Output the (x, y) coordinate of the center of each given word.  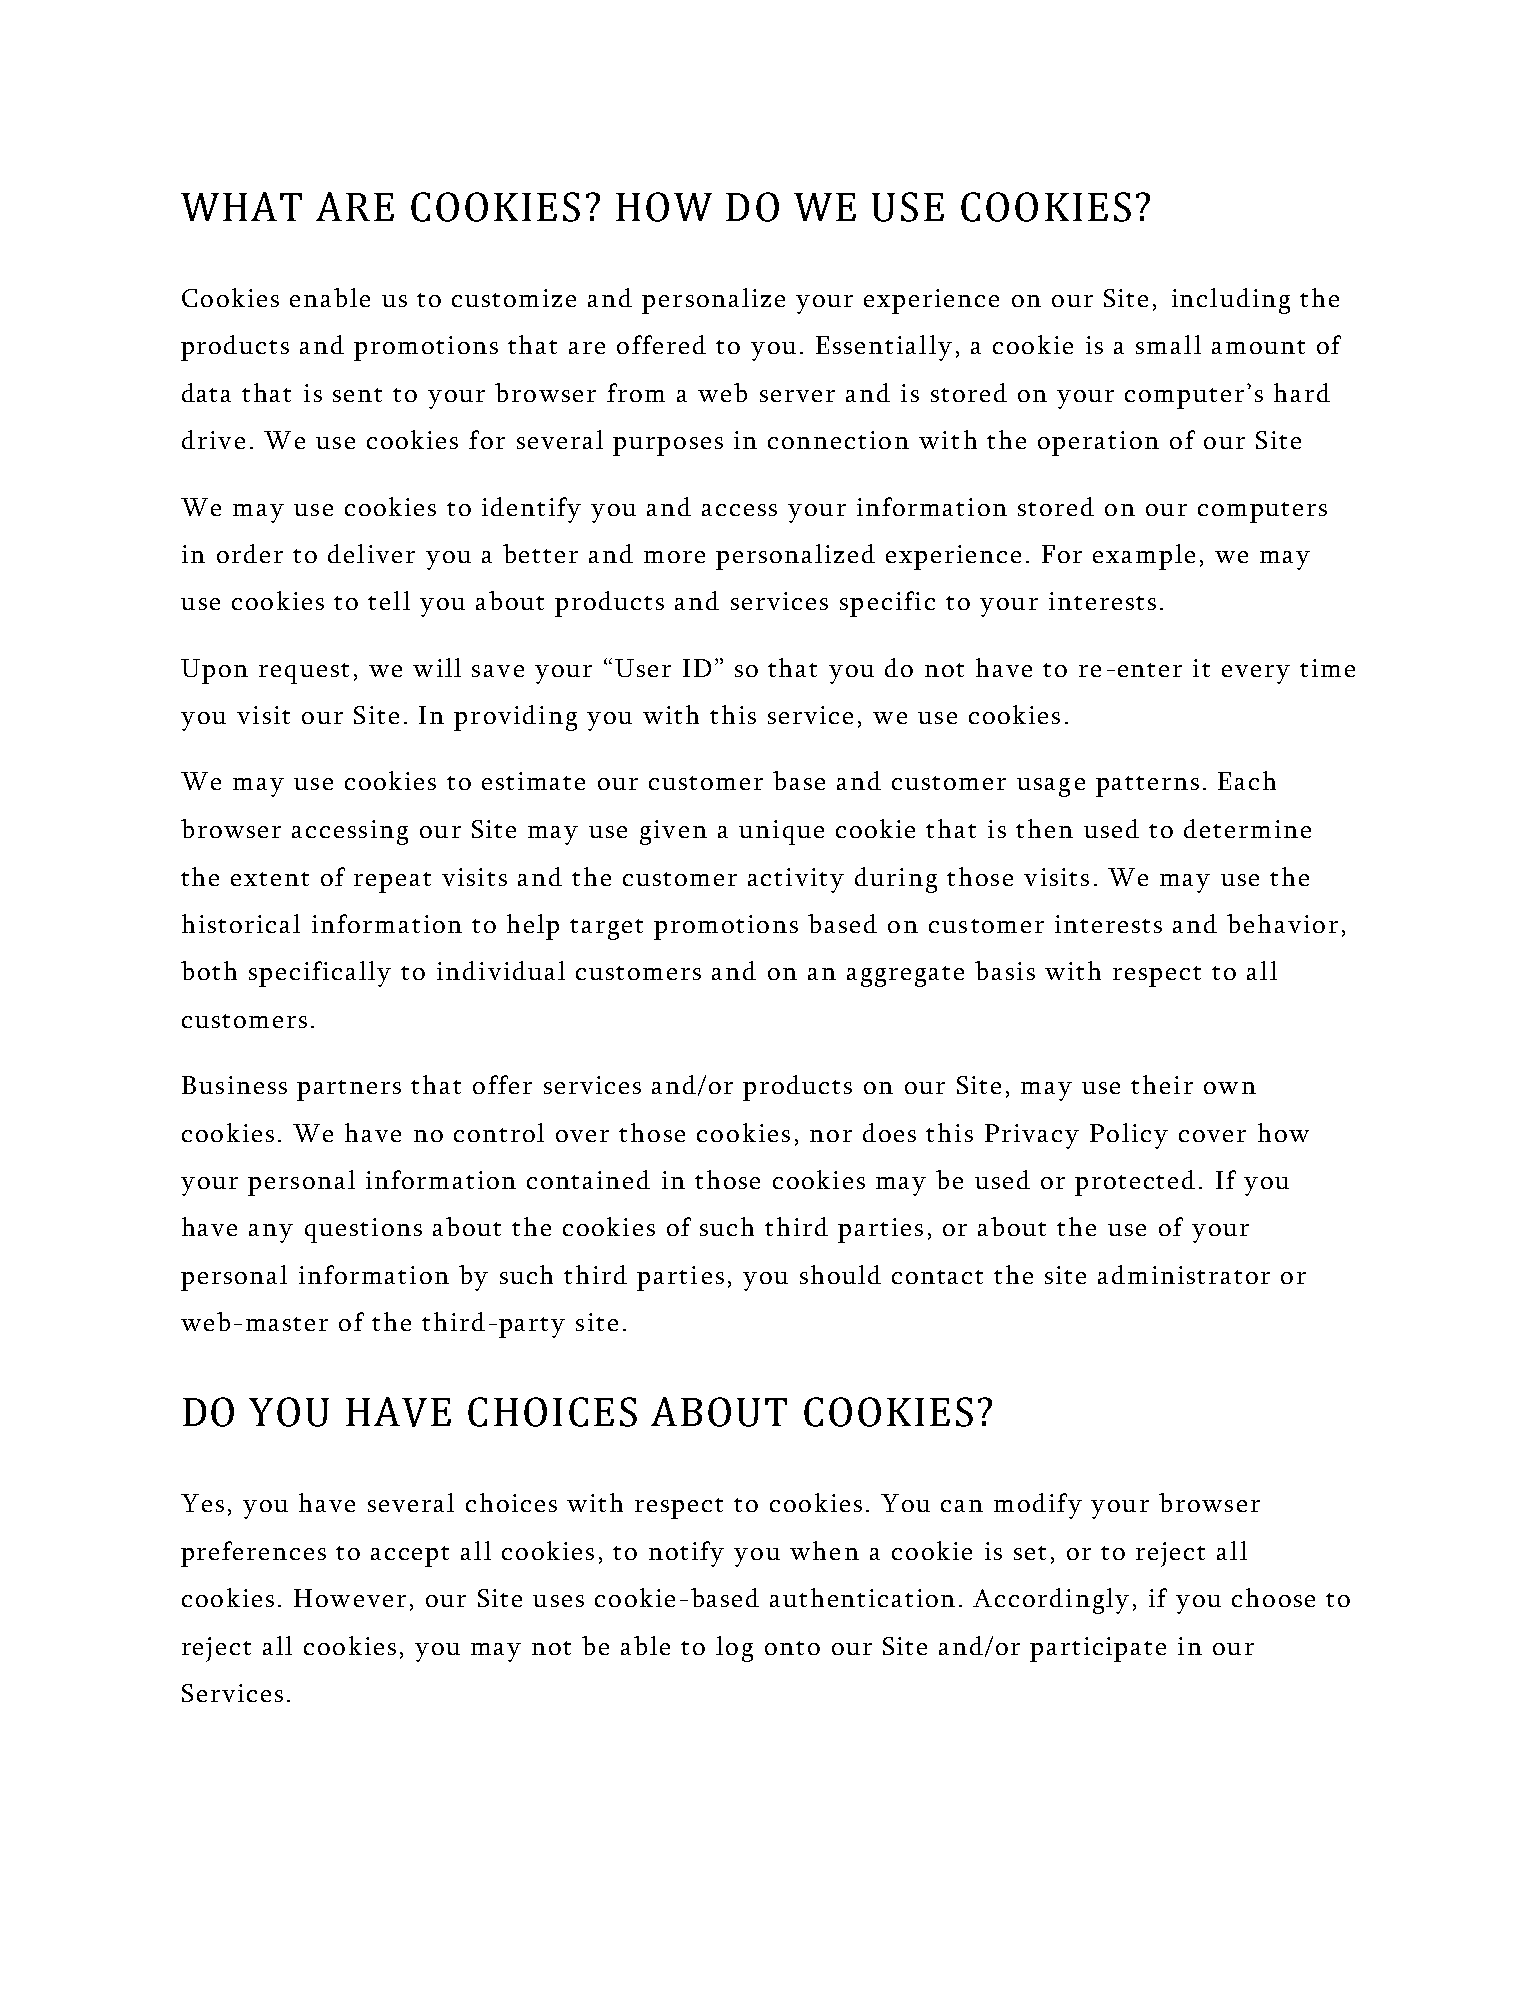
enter (1150, 670)
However (350, 1598)
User (643, 668)
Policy (1129, 1136)
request (304, 673)
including (1231, 301)
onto (792, 1648)
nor (831, 1136)
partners (349, 1090)
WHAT (241, 206)
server (797, 396)
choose (1273, 1597)
